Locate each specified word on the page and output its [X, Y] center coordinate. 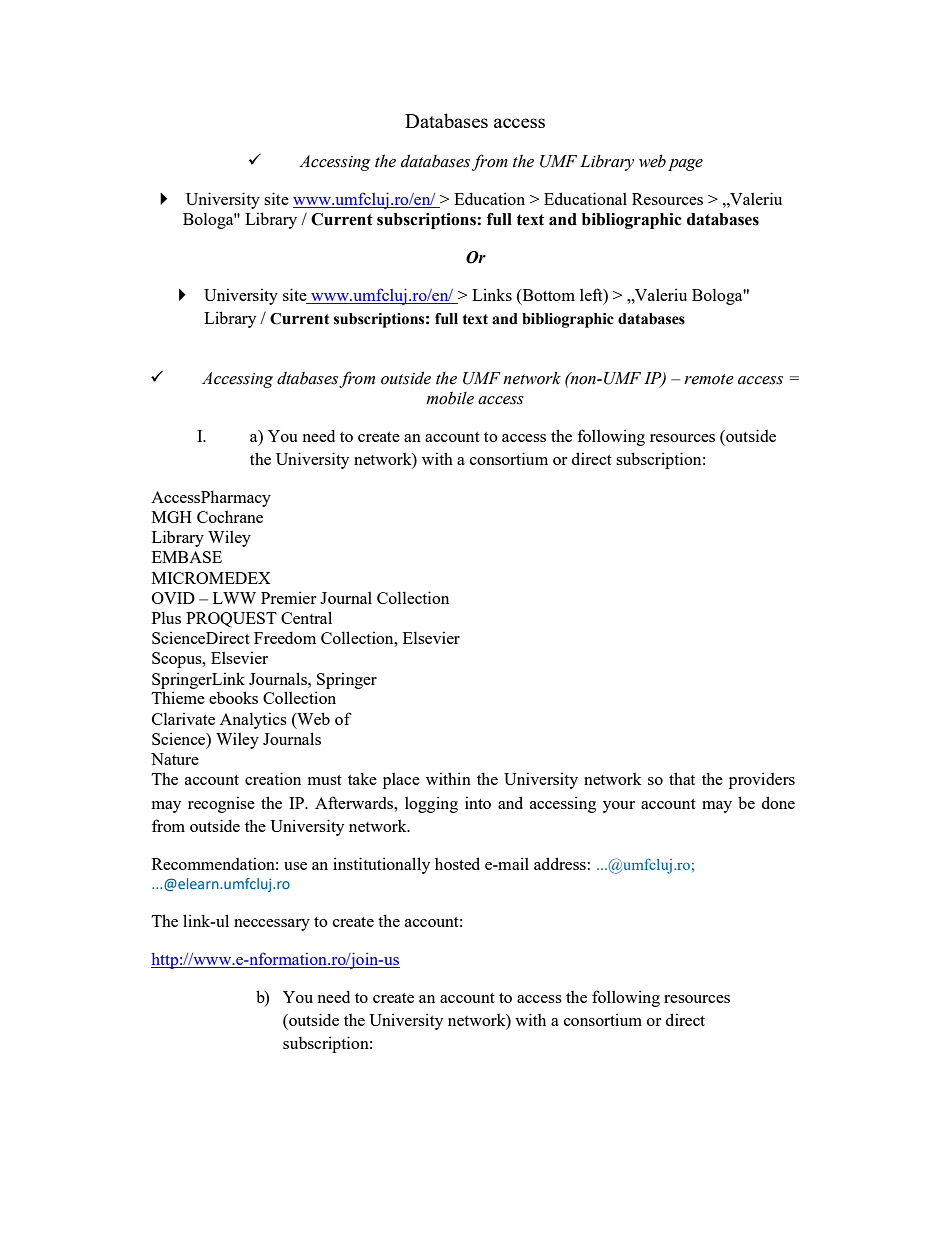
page [685, 165]
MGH [172, 517]
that [682, 778]
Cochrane [230, 517]
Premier [288, 597]
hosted [457, 863]
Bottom [547, 295]
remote [709, 379]
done [778, 802]
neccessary [272, 925]
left [592, 294]
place [401, 781]
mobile [450, 398]
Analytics [253, 720]
